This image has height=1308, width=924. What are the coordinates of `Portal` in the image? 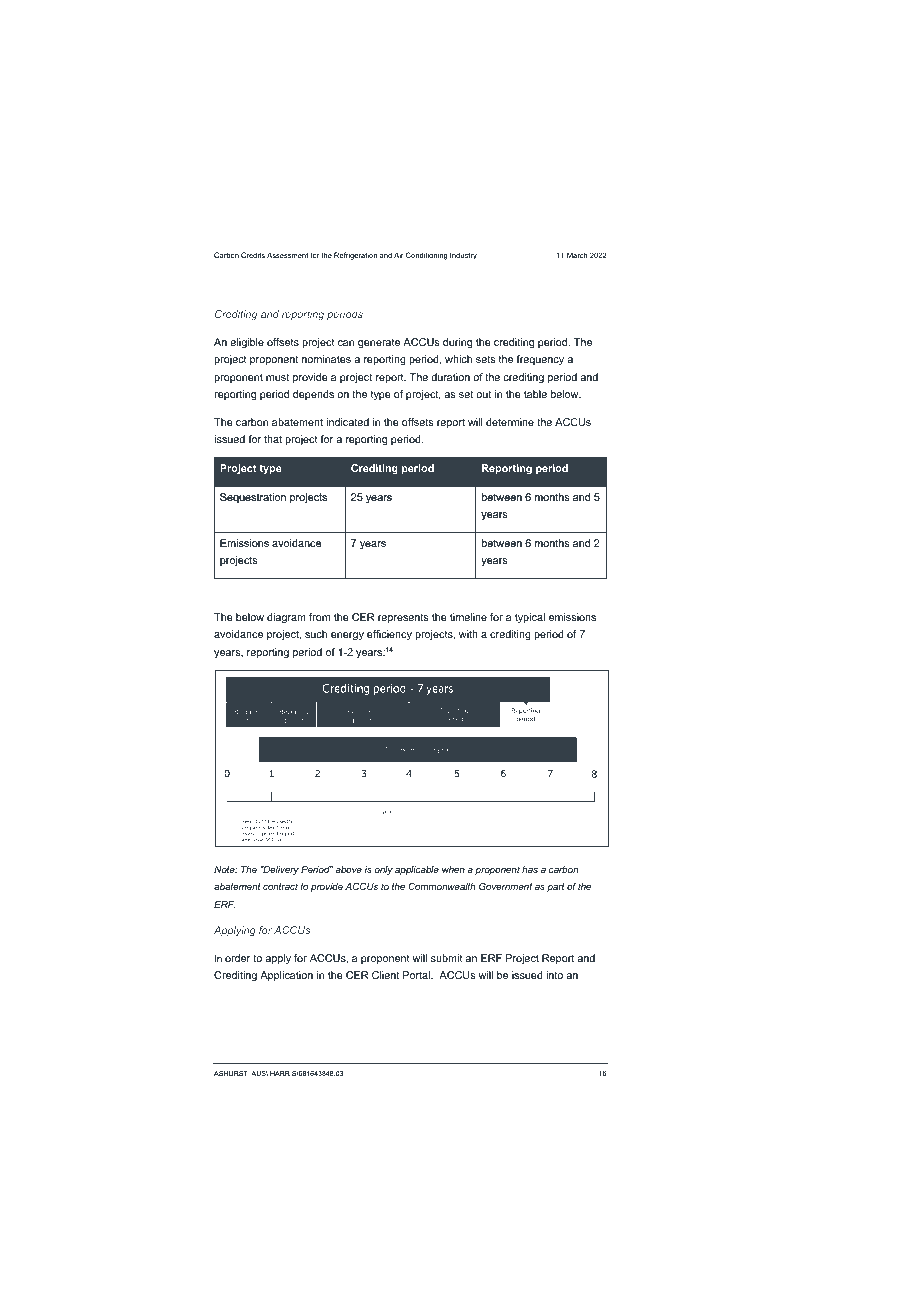 It's located at (417, 975).
